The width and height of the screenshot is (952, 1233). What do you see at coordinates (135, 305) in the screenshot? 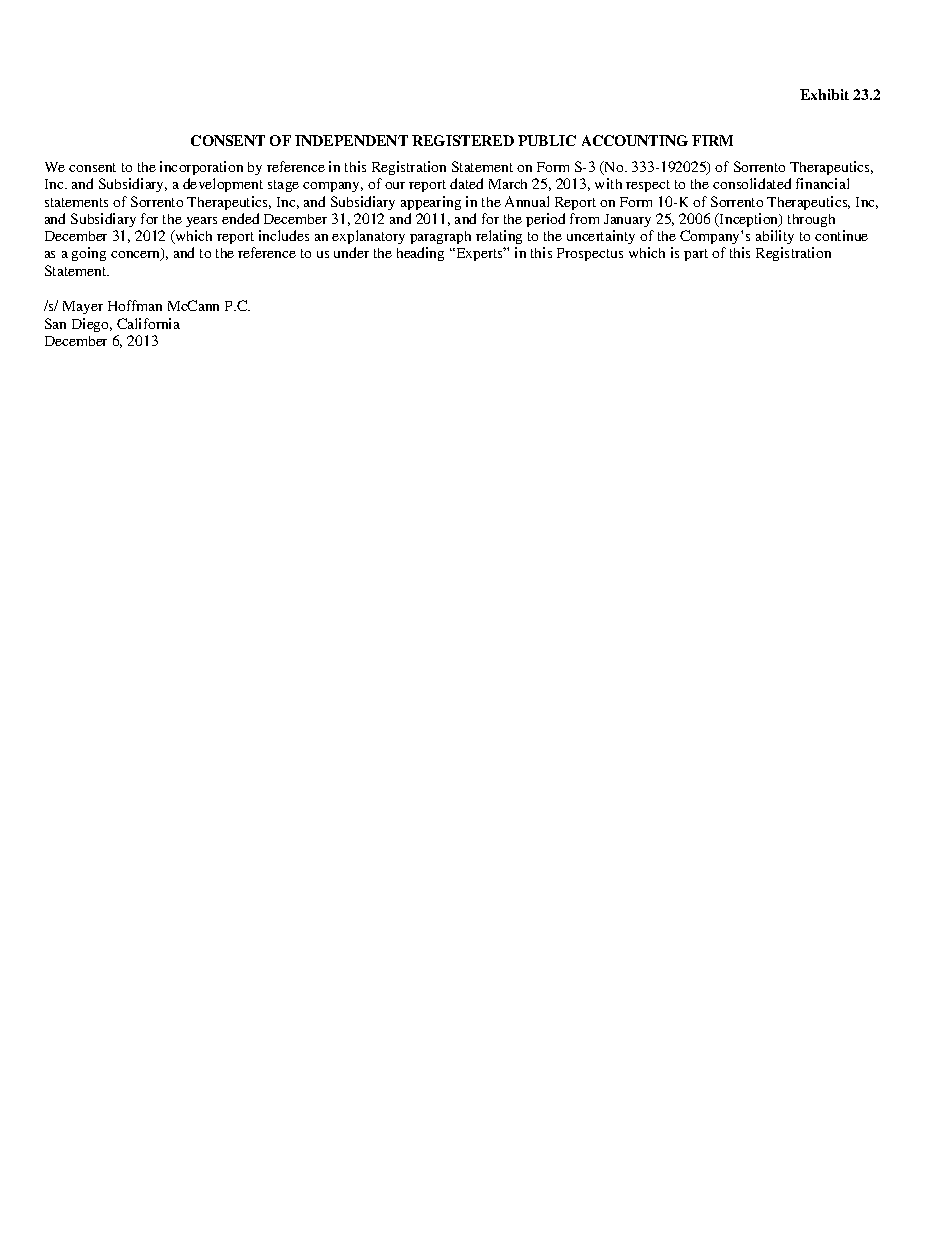
I see `Hoffman` at bounding box center [135, 305].
